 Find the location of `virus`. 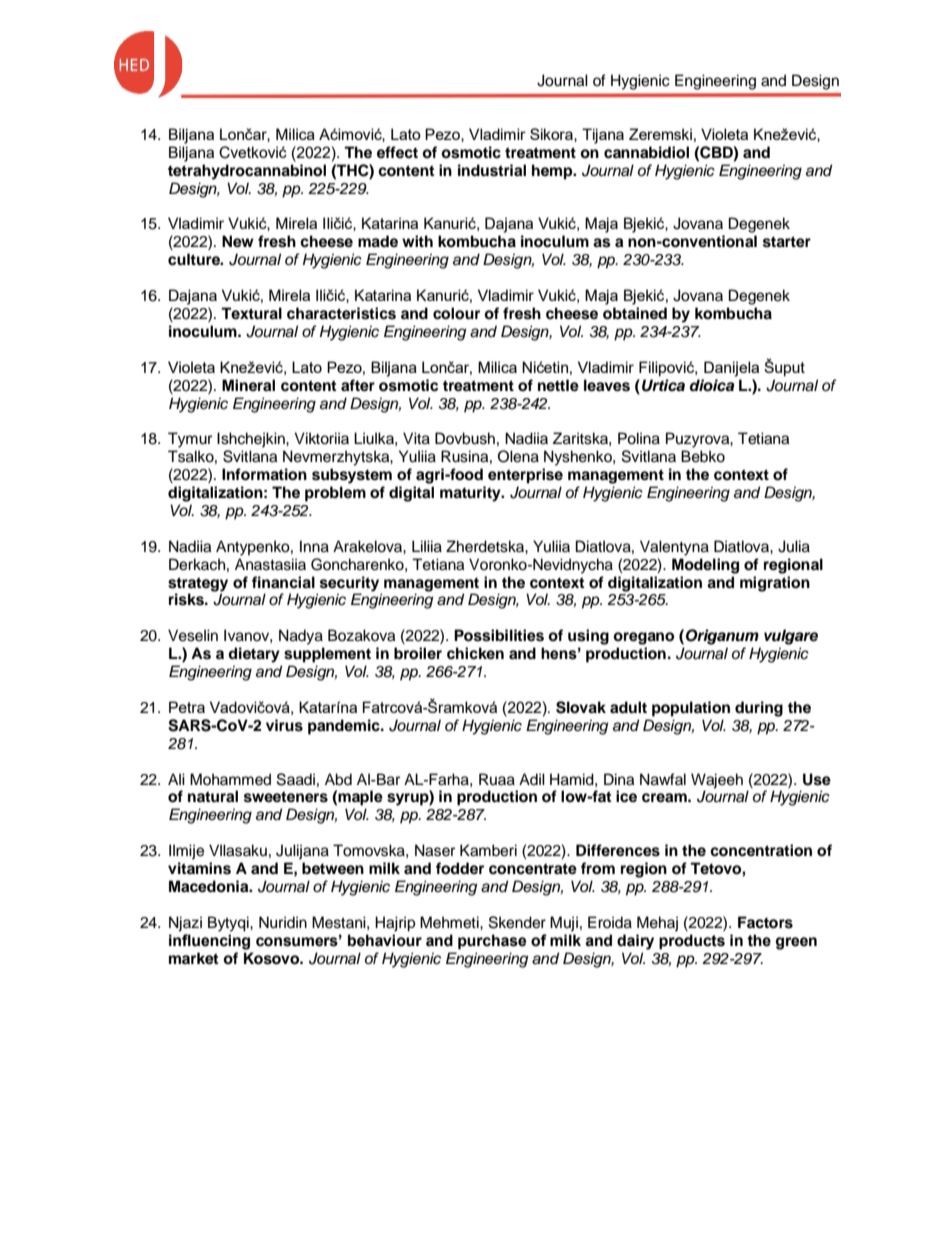

virus is located at coordinates (284, 725).
